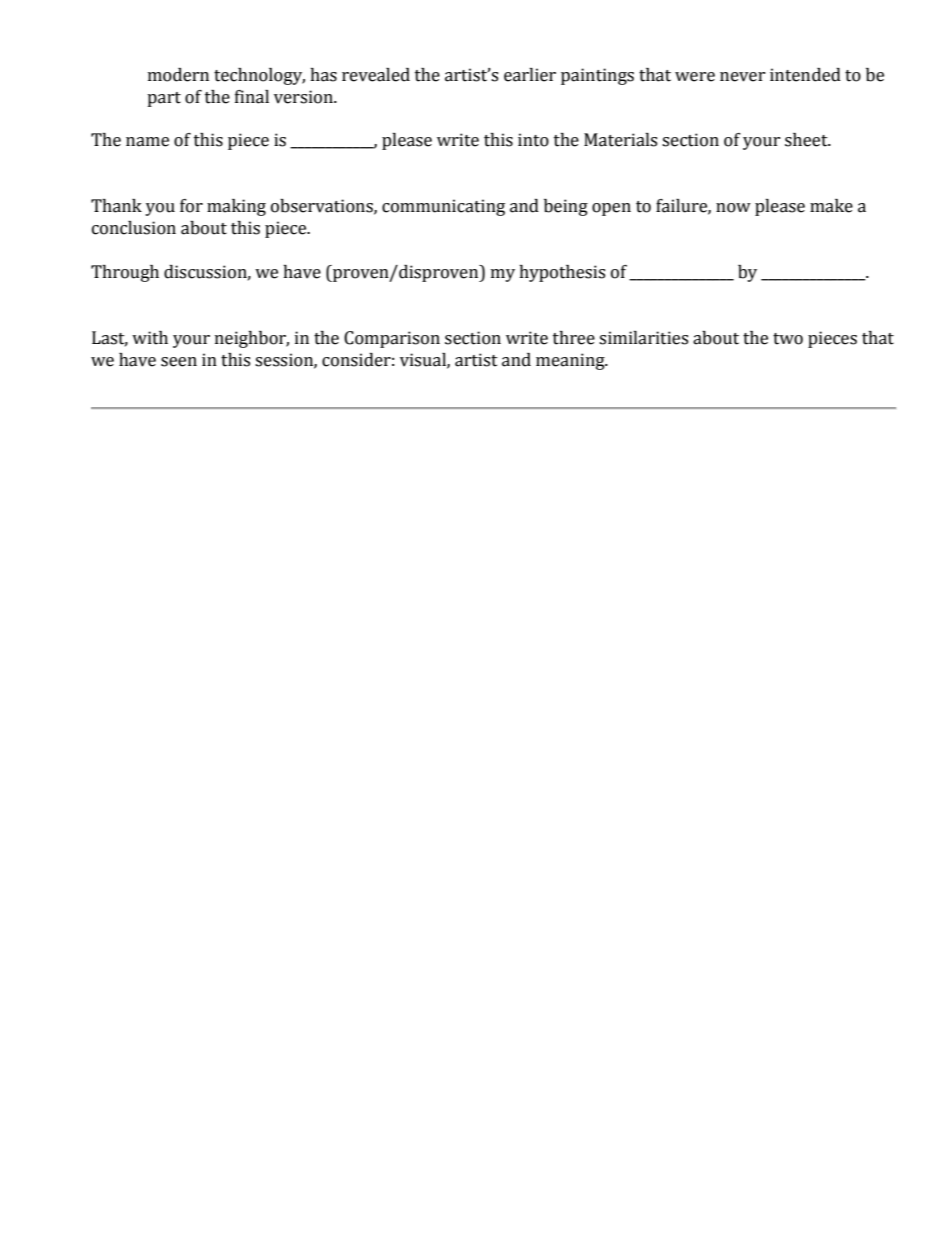 The height and width of the screenshot is (1233, 952). Describe the element at coordinates (164, 99) in the screenshot. I see `part` at that location.
